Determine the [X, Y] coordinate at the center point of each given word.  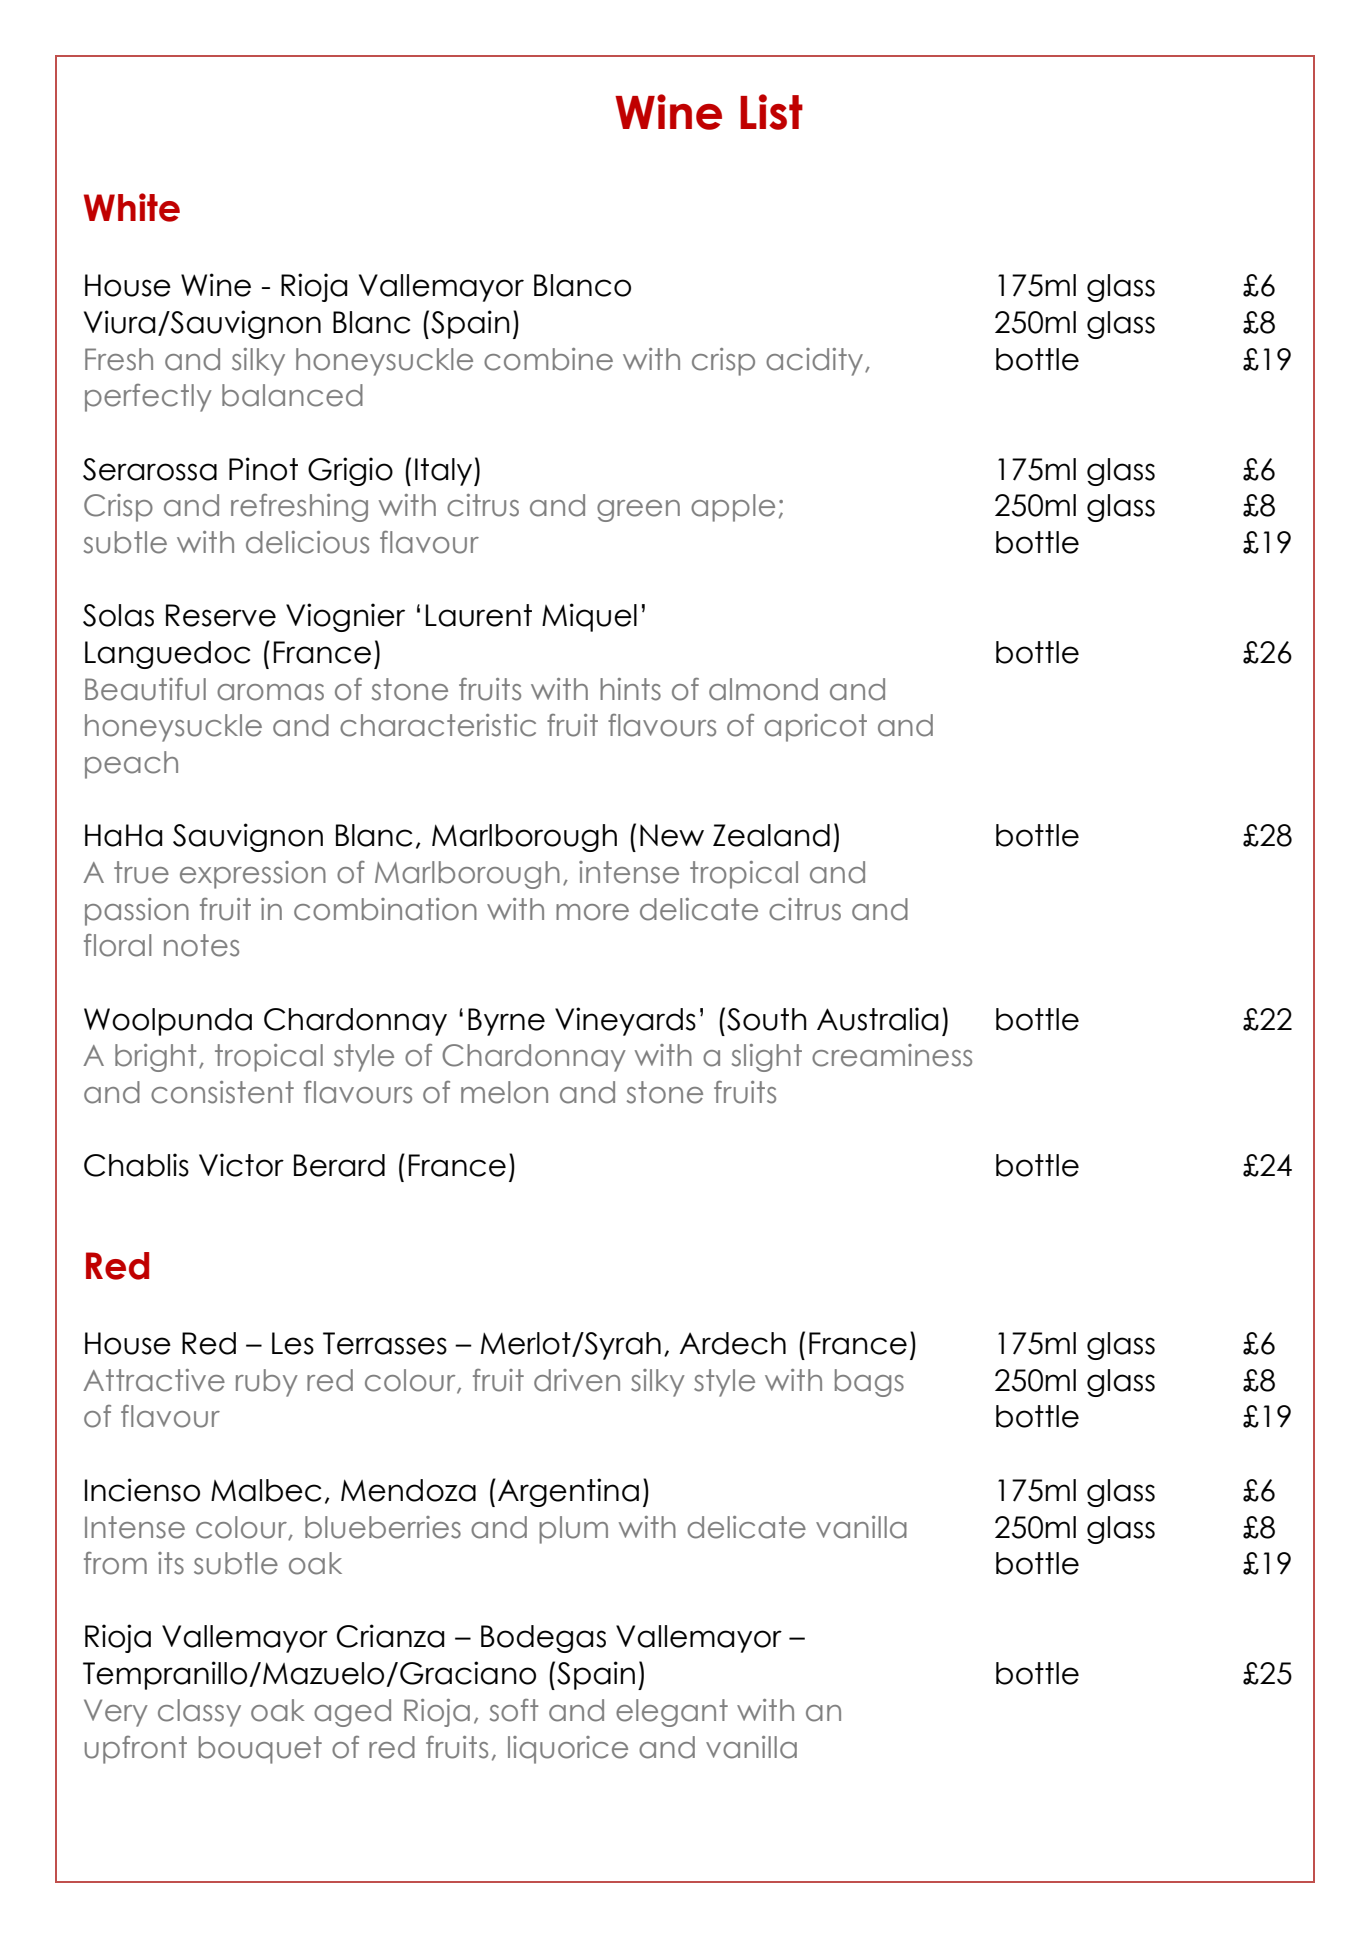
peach [131, 765]
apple [733, 508]
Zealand [771, 835]
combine [548, 359]
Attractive [154, 1380]
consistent [222, 1092]
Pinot [263, 469]
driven [577, 1380]
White [132, 207]
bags [869, 1383]
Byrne [506, 1022]
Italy [445, 472]
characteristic [438, 725]
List [771, 112]
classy [199, 1713]
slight [767, 1058]
